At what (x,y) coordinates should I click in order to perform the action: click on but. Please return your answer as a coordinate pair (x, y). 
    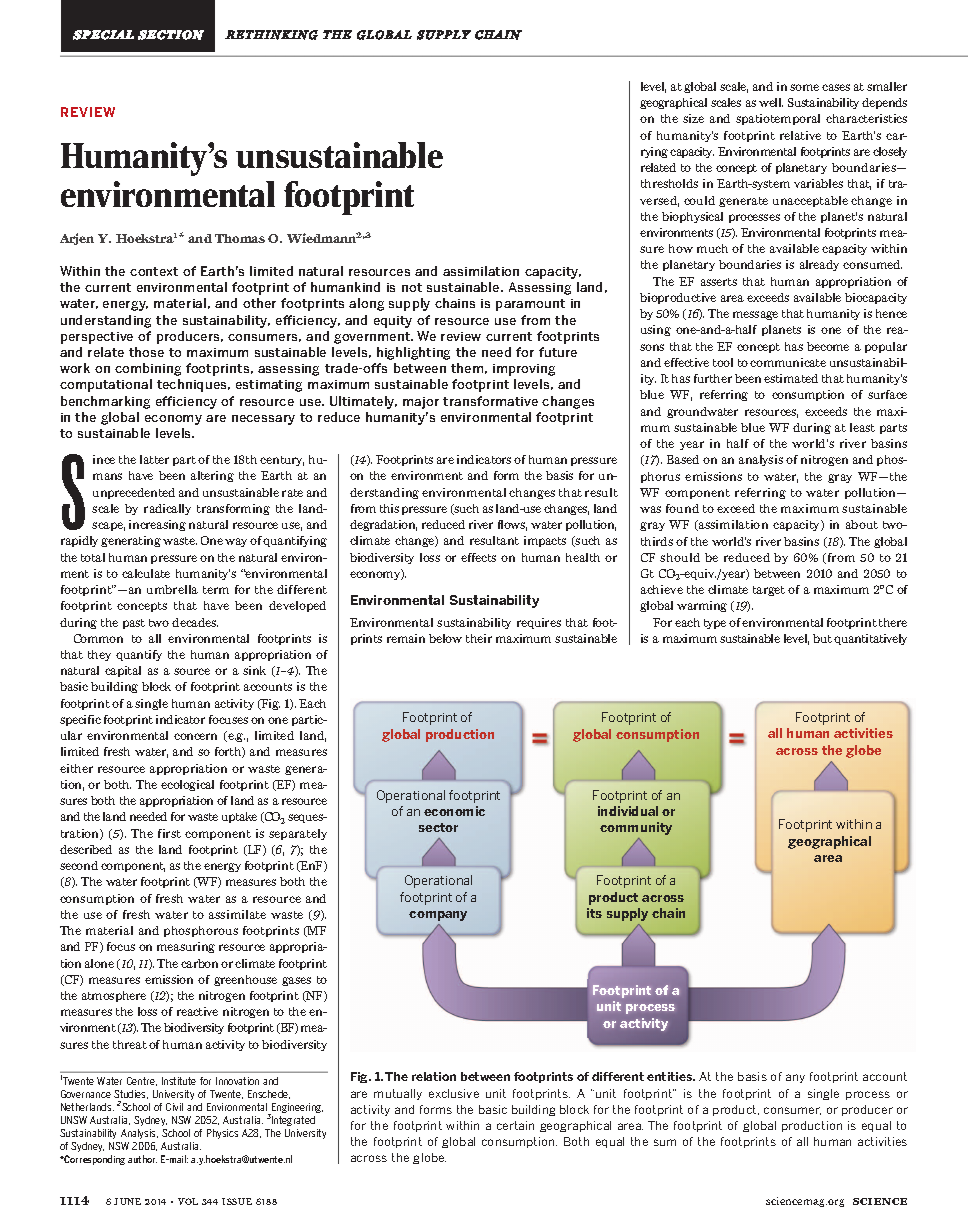
    Looking at the image, I should click on (822, 638).
